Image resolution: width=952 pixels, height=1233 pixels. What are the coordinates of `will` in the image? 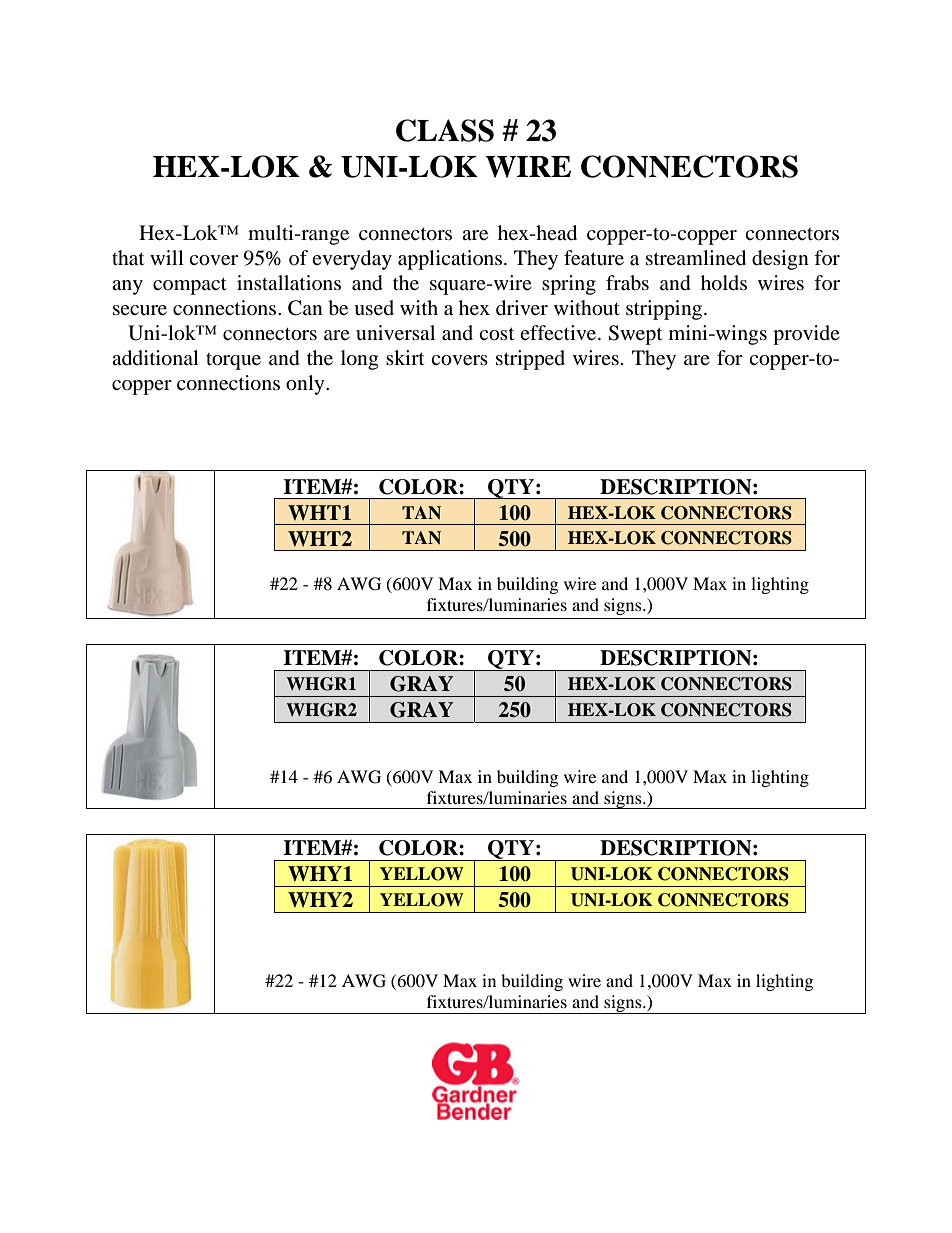 It's located at (167, 257).
